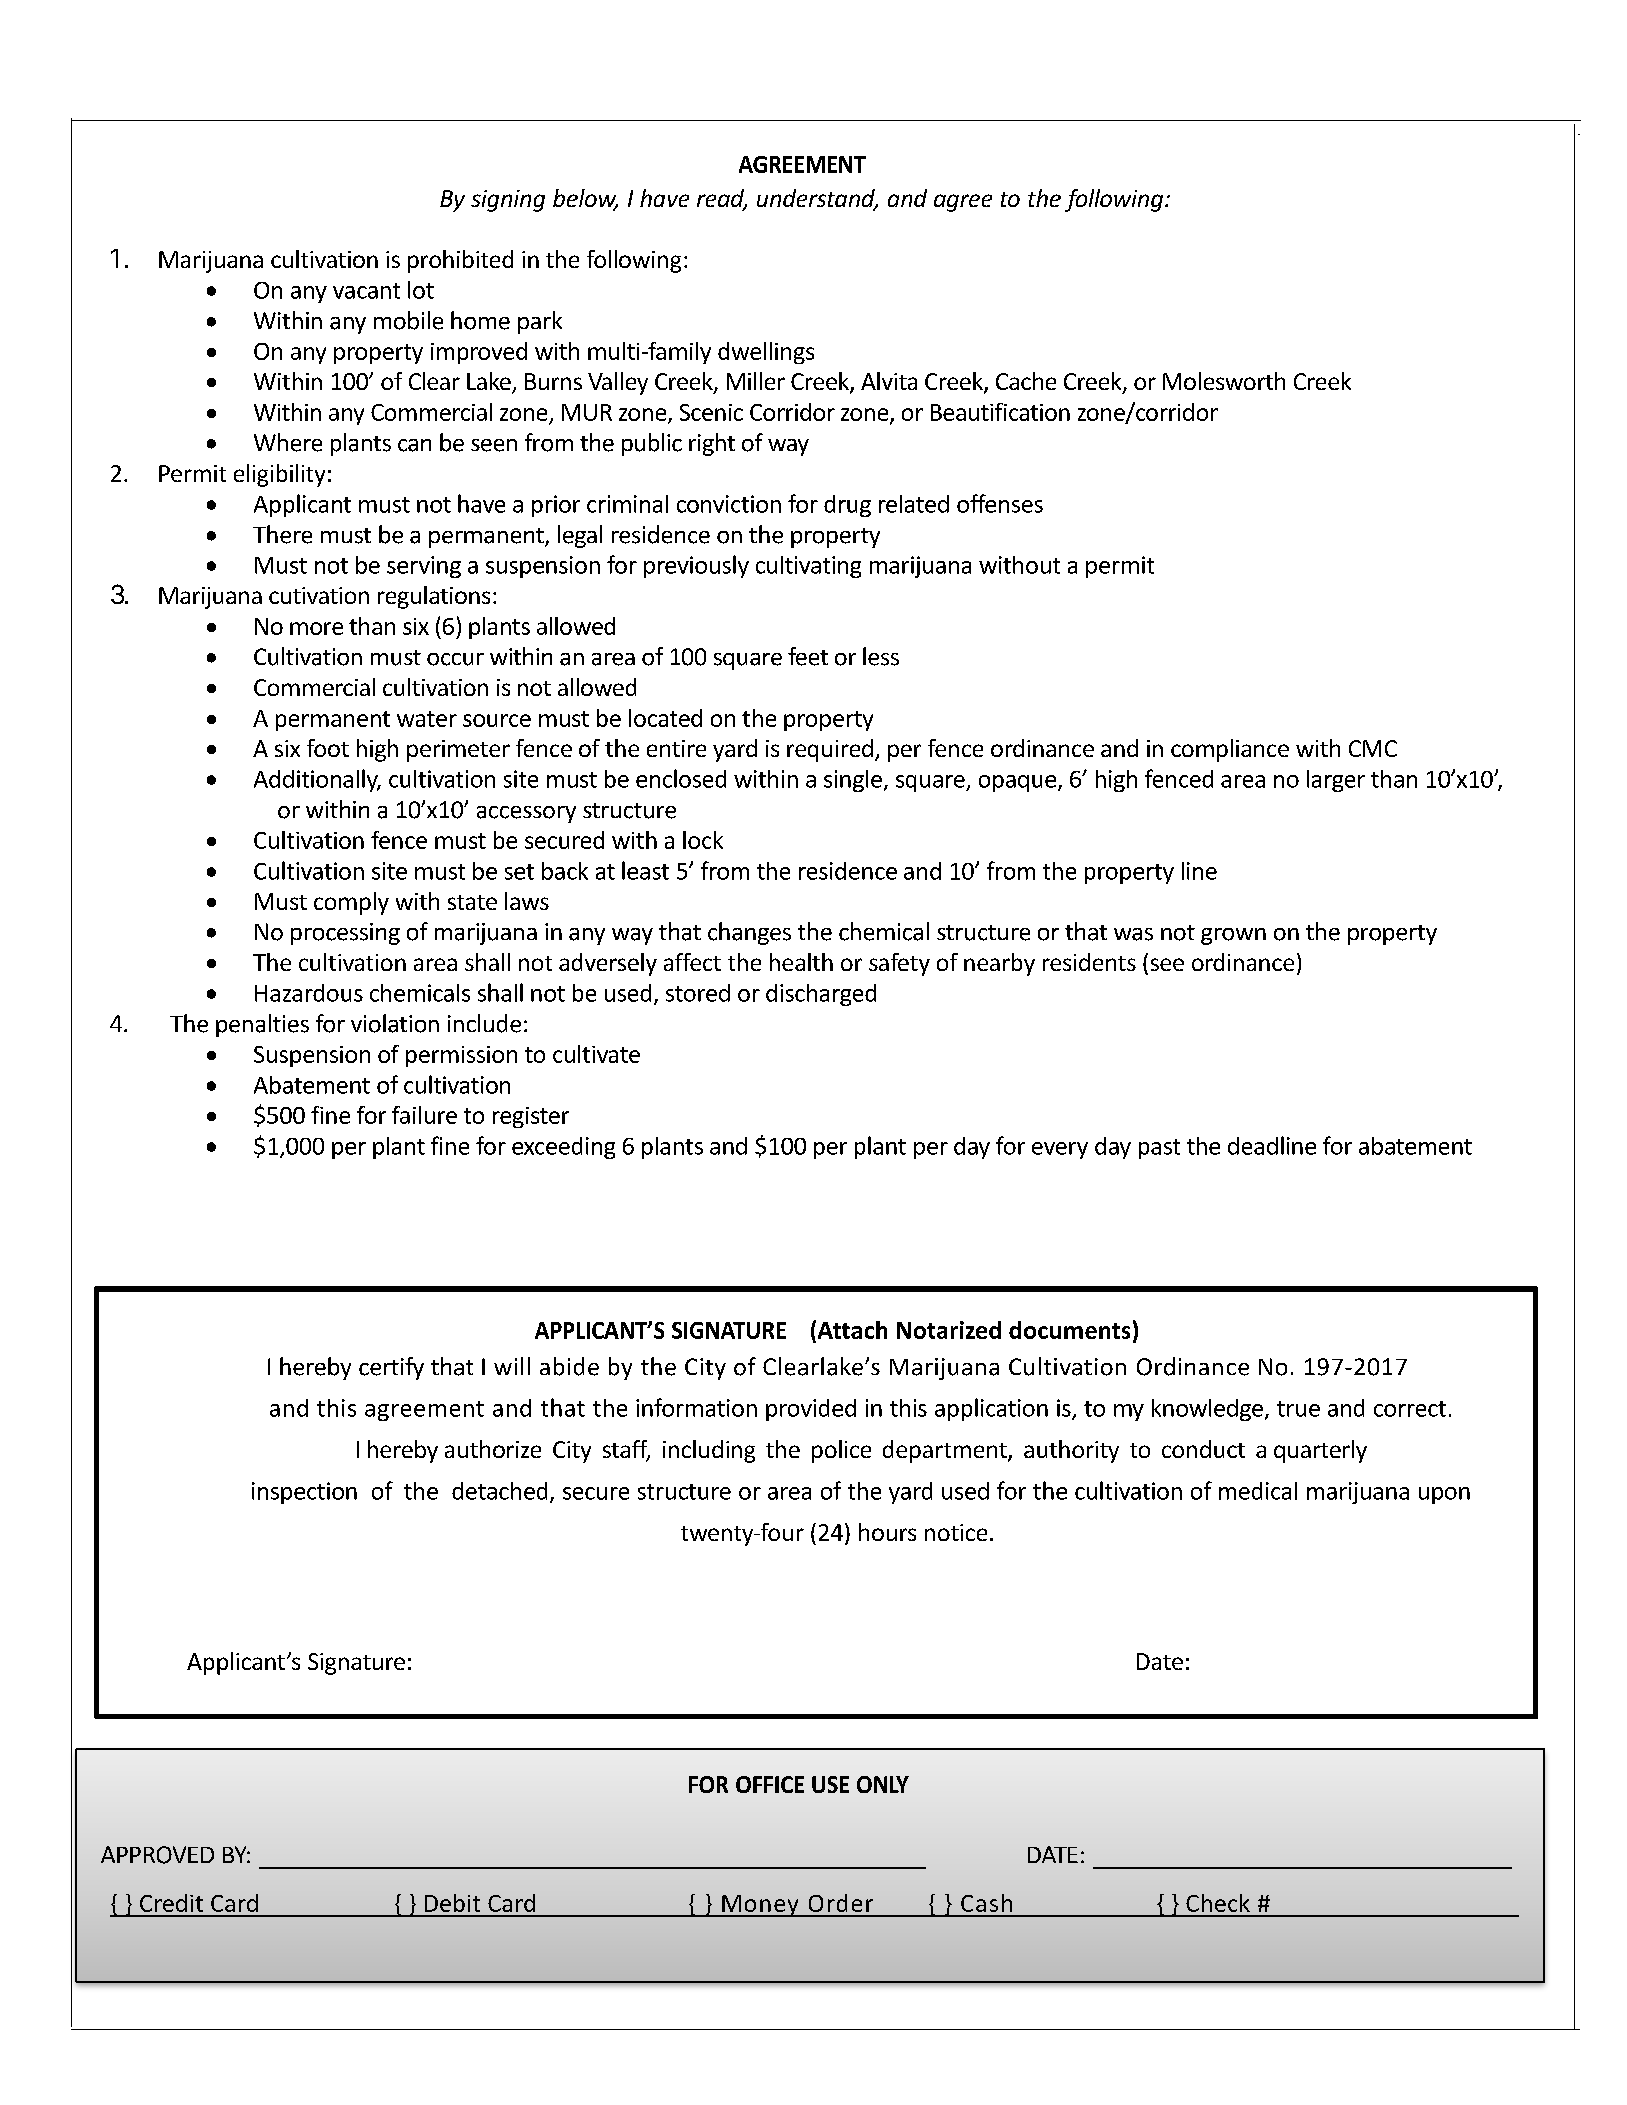  I want to click on Check, so click(1218, 1903).
